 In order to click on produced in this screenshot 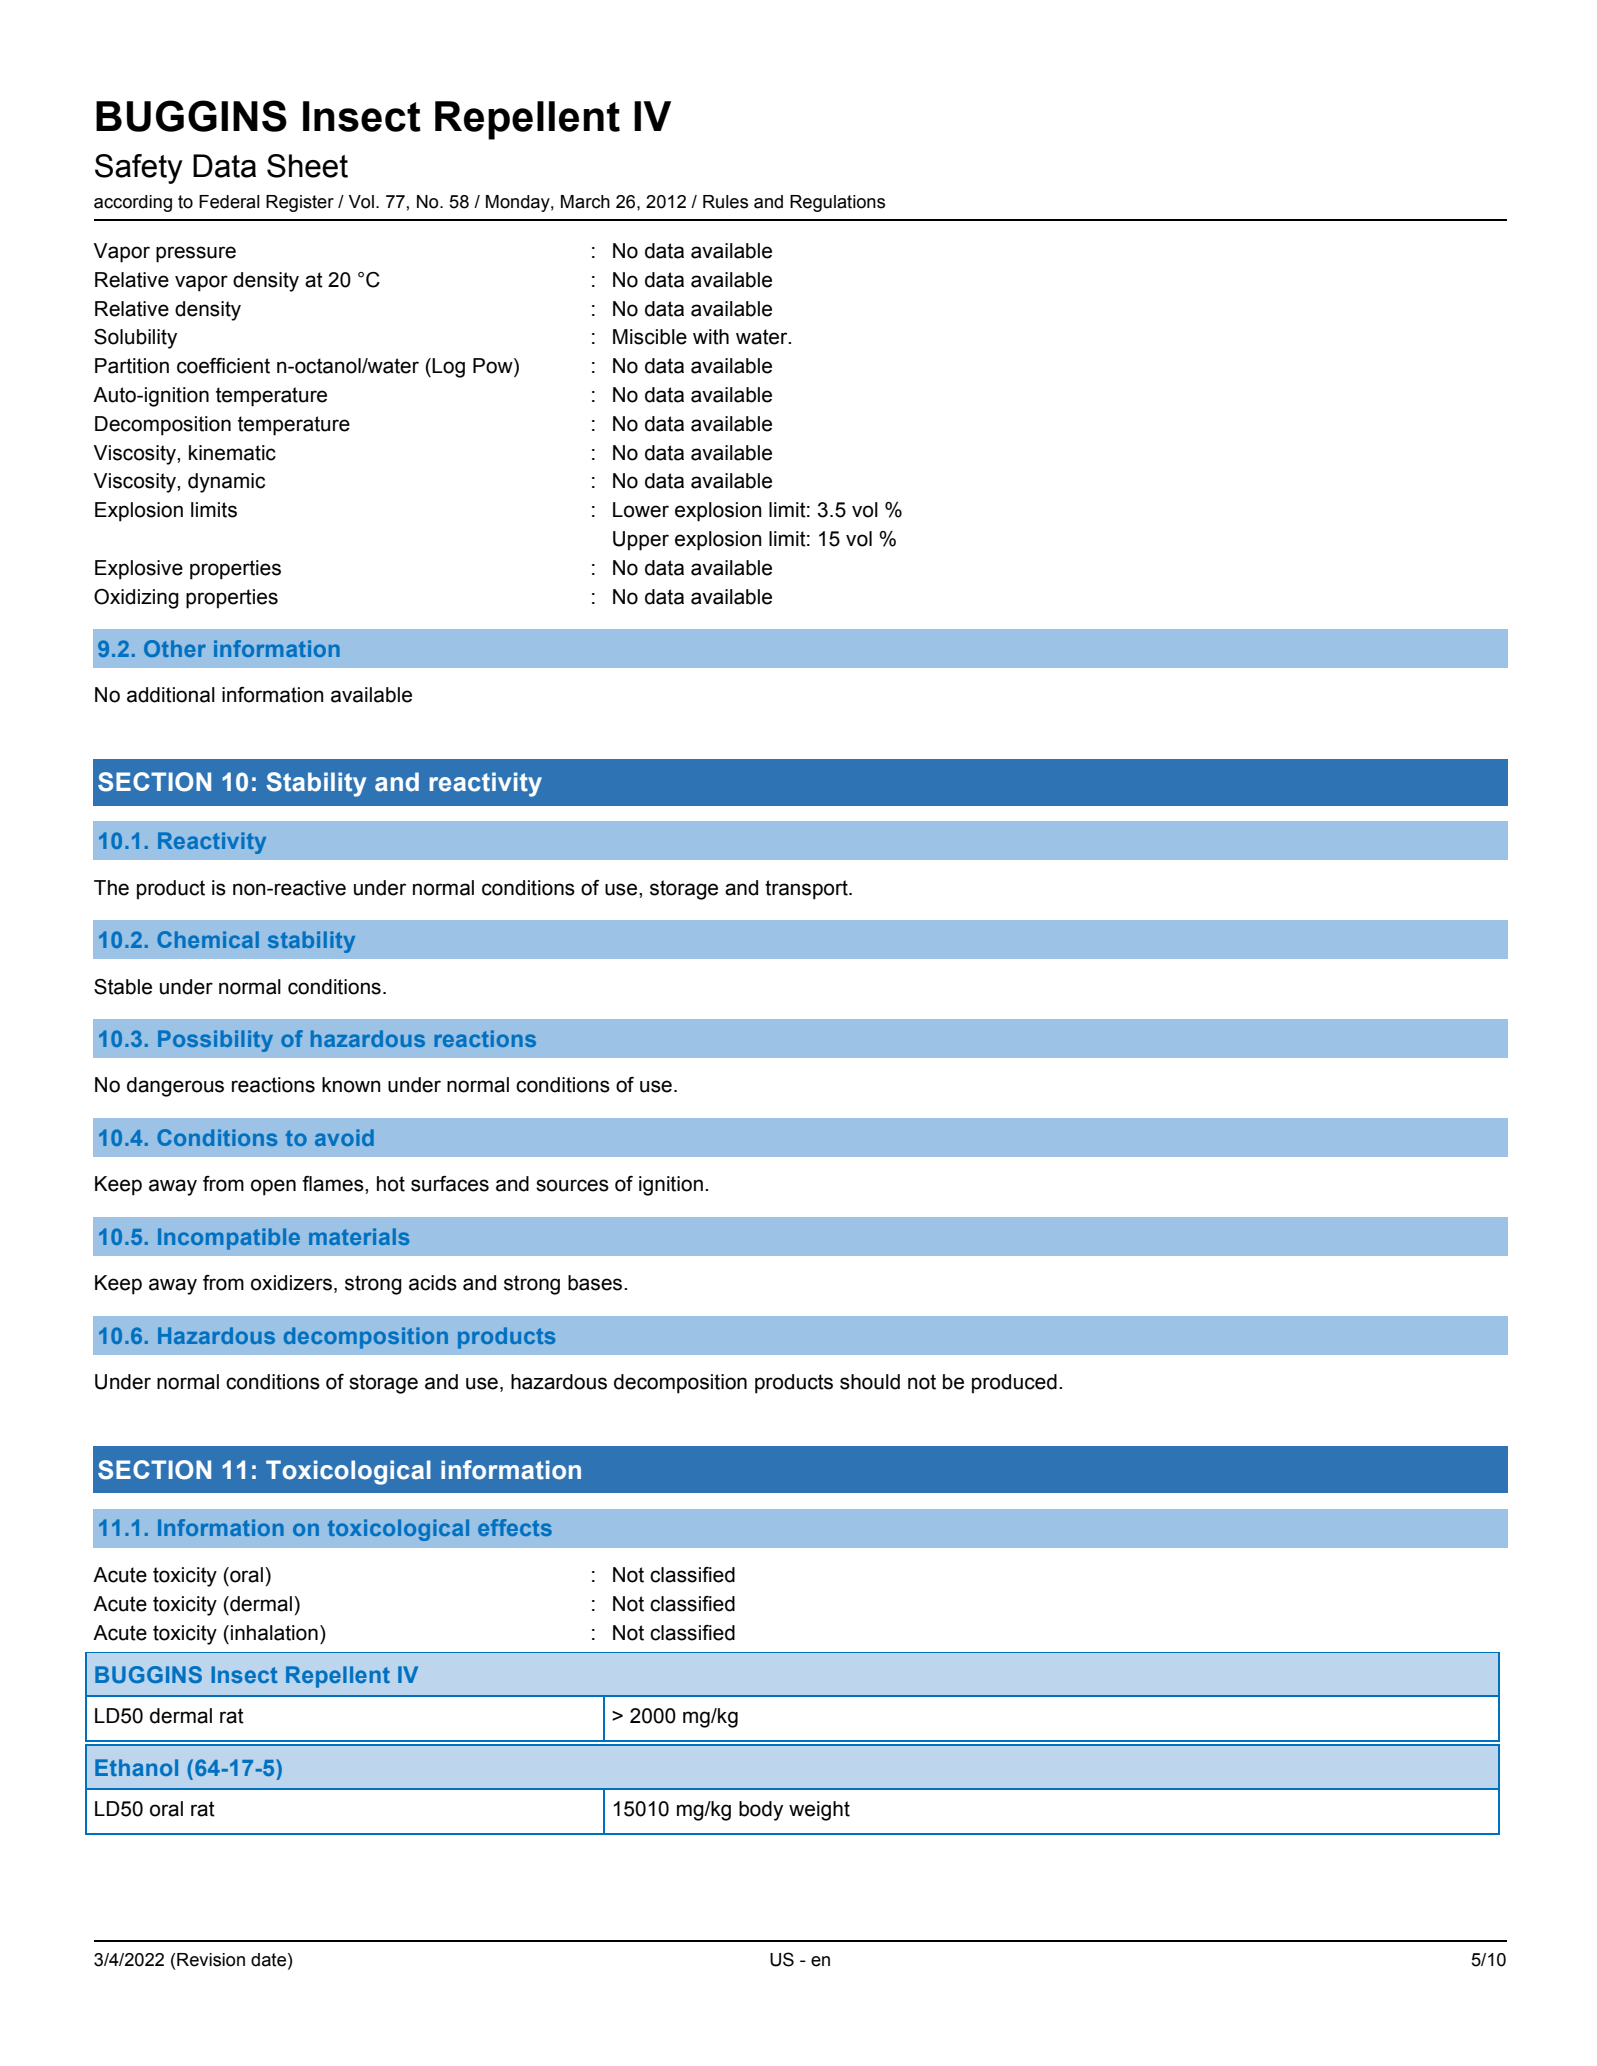, I will do `click(1014, 1384)`.
